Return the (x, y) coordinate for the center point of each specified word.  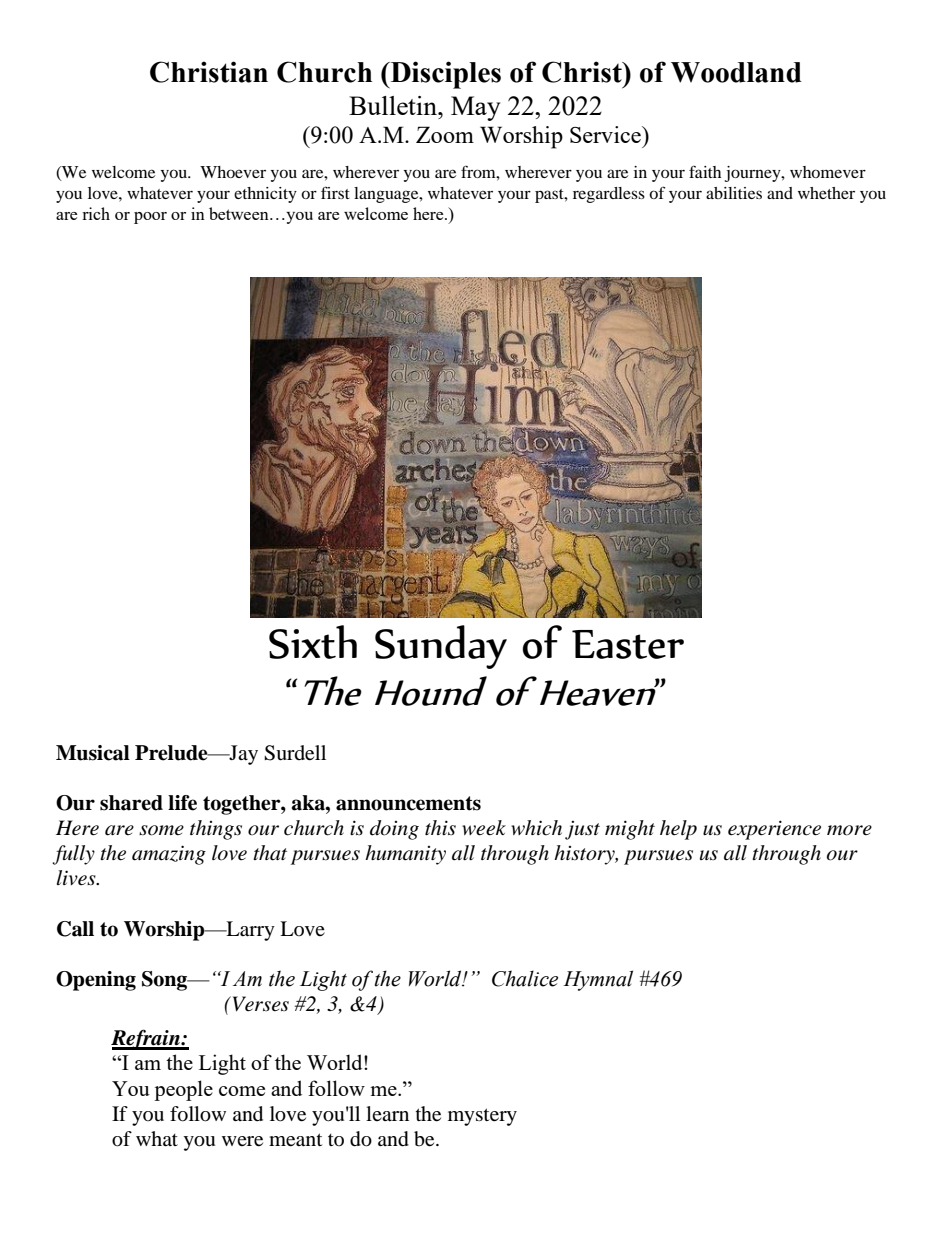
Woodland (736, 72)
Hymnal (598, 980)
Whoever (233, 172)
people (183, 1090)
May (476, 108)
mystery (482, 1117)
